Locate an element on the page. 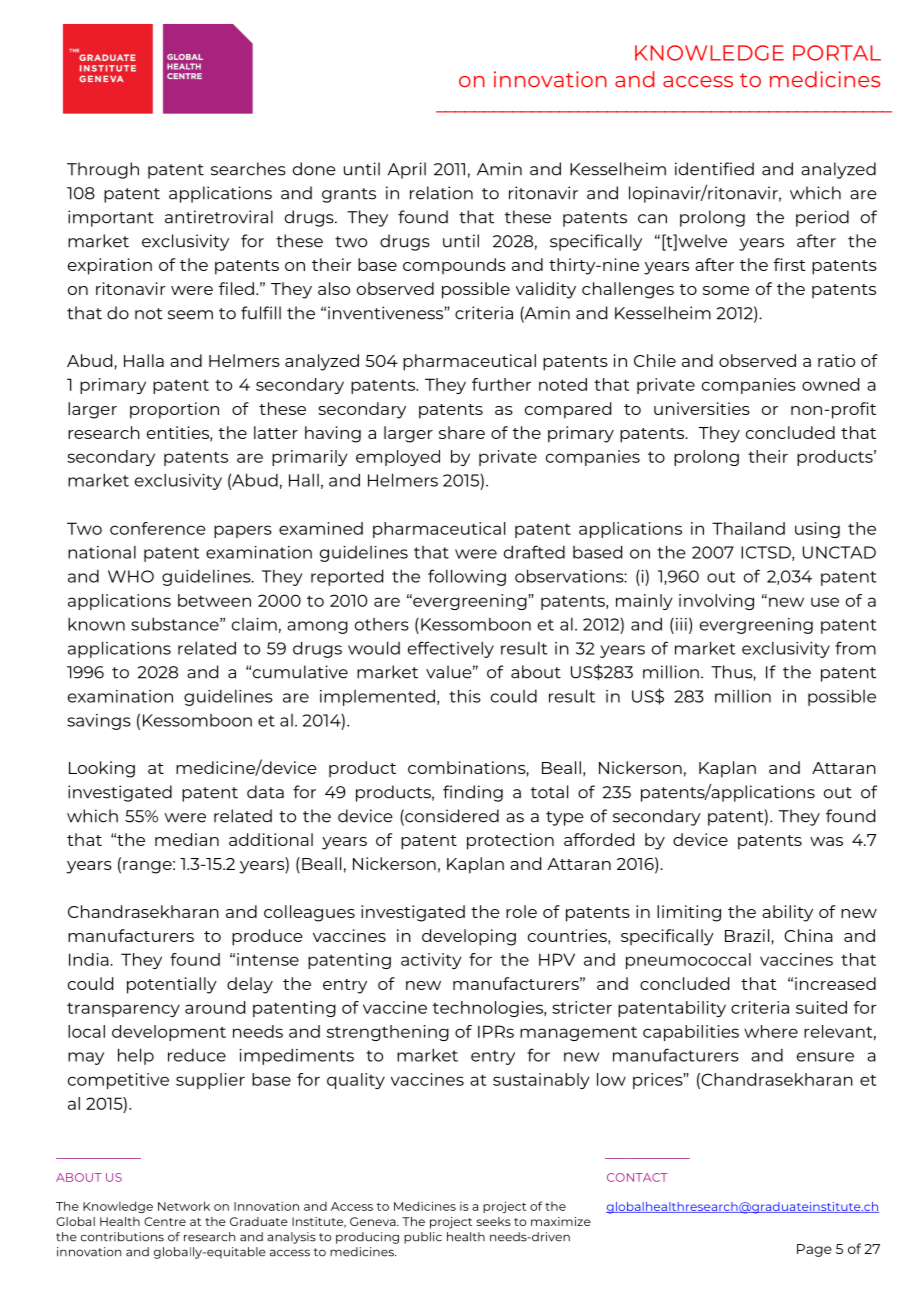 Image resolution: width=924 pixels, height=1308 pixels. some is located at coordinates (726, 290).
